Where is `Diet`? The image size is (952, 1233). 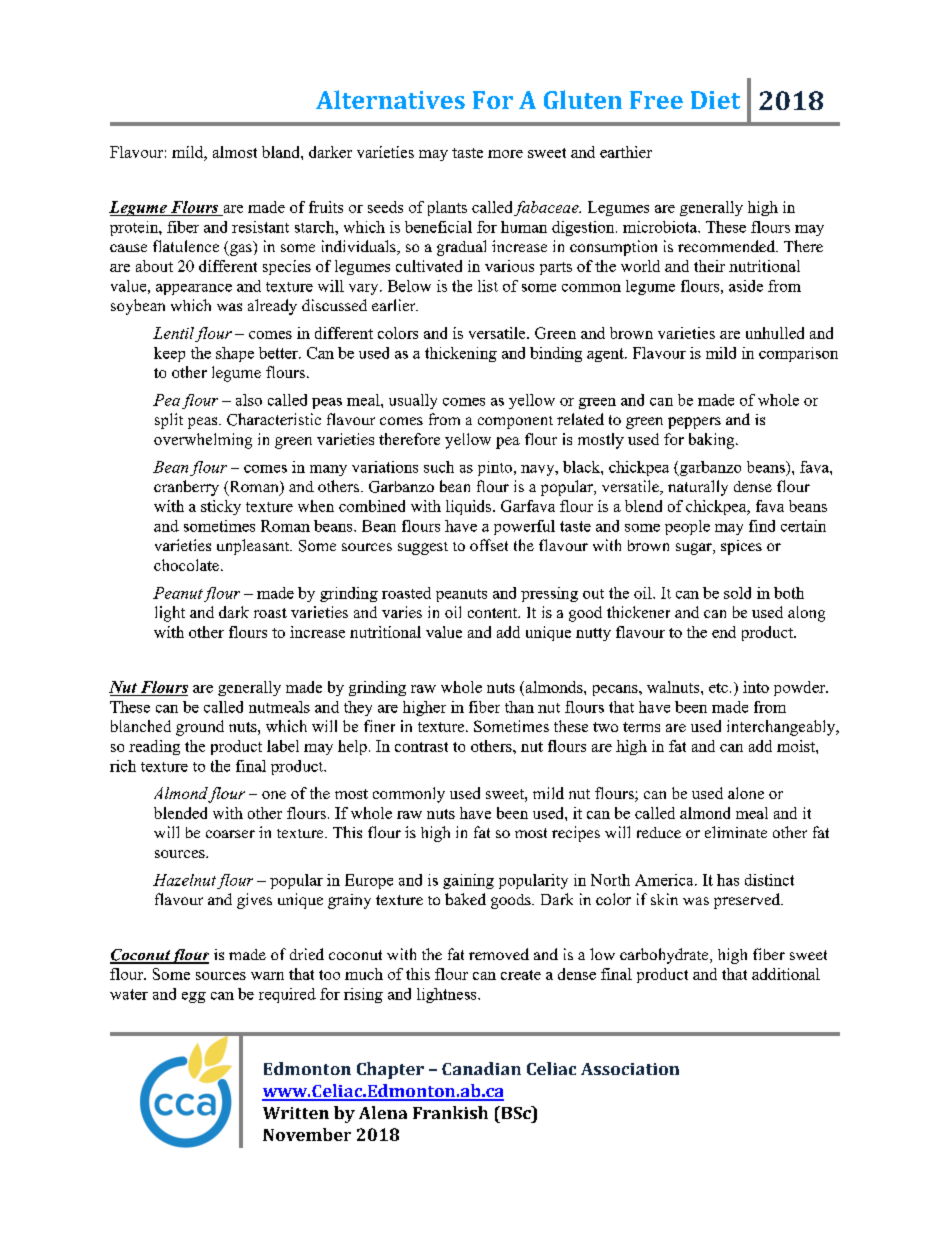 Diet is located at coordinates (715, 100).
